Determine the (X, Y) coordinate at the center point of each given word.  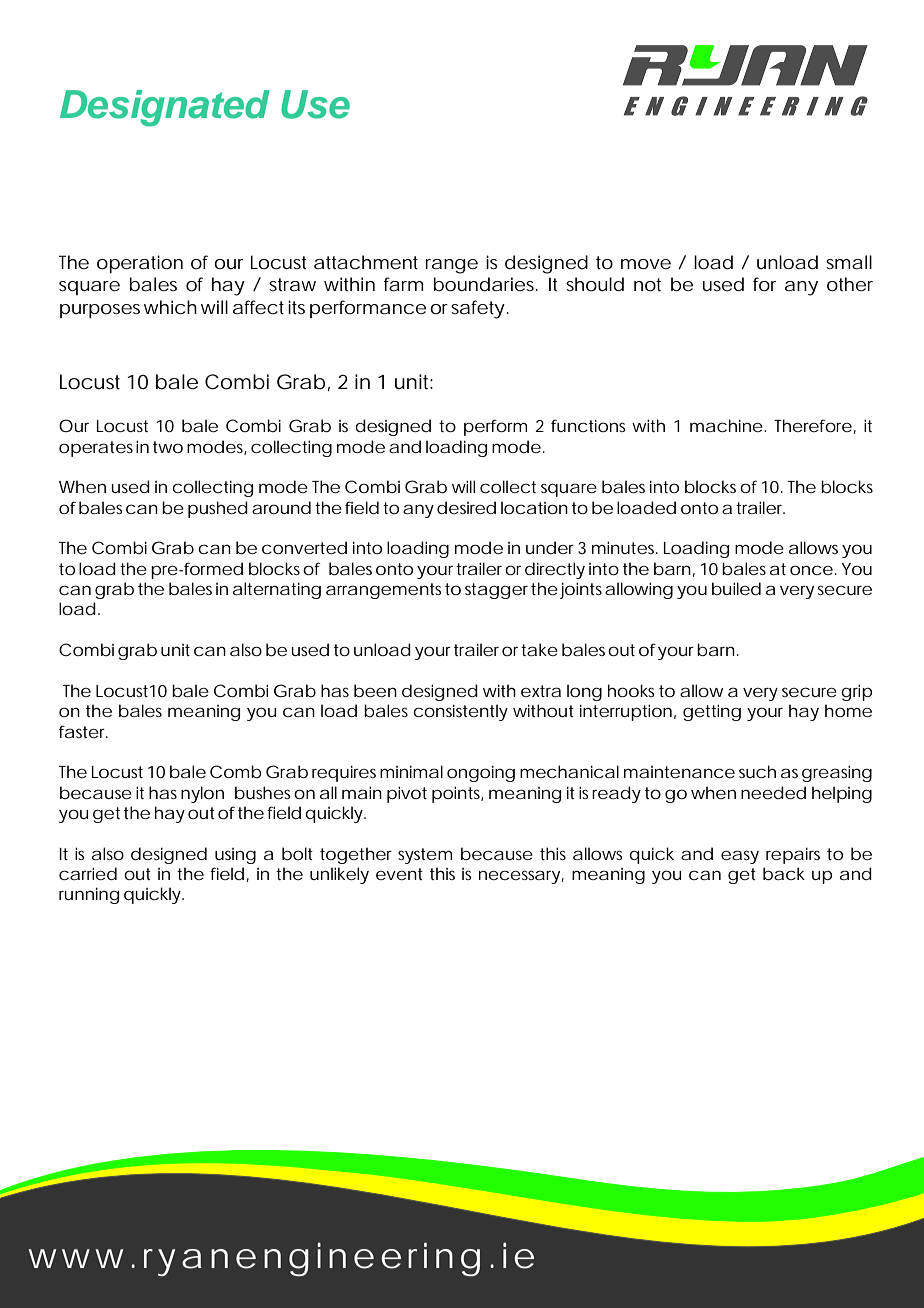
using (235, 856)
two (168, 447)
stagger (496, 591)
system (425, 856)
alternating (277, 590)
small (849, 262)
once (811, 570)
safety (478, 309)
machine (726, 425)
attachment (366, 262)
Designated (165, 108)
